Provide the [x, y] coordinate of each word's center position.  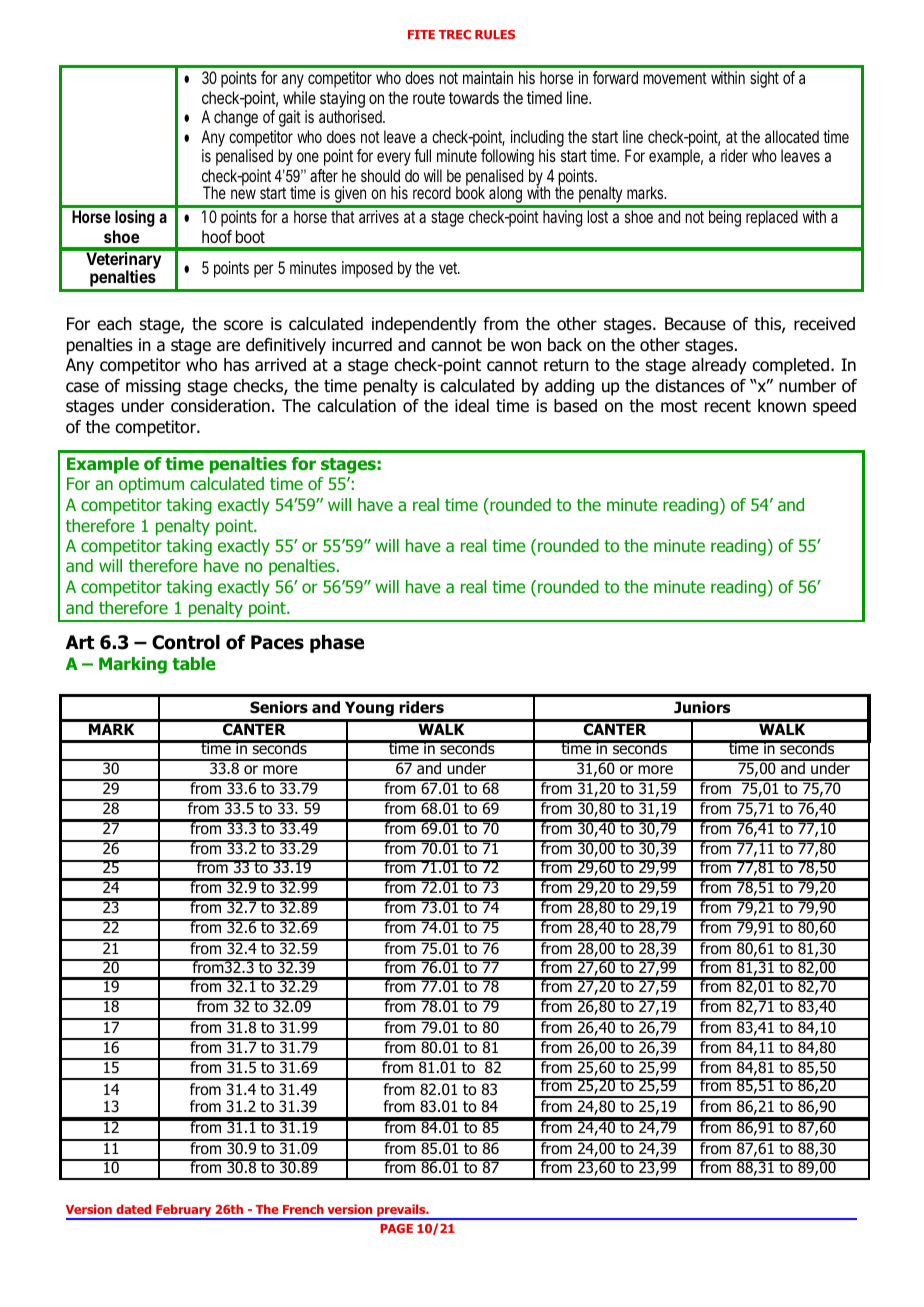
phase [337, 644]
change [236, 118]
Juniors [702, 707]
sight [764, 79]
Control [186, 642]
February [184, 1212]
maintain [488, 77]
